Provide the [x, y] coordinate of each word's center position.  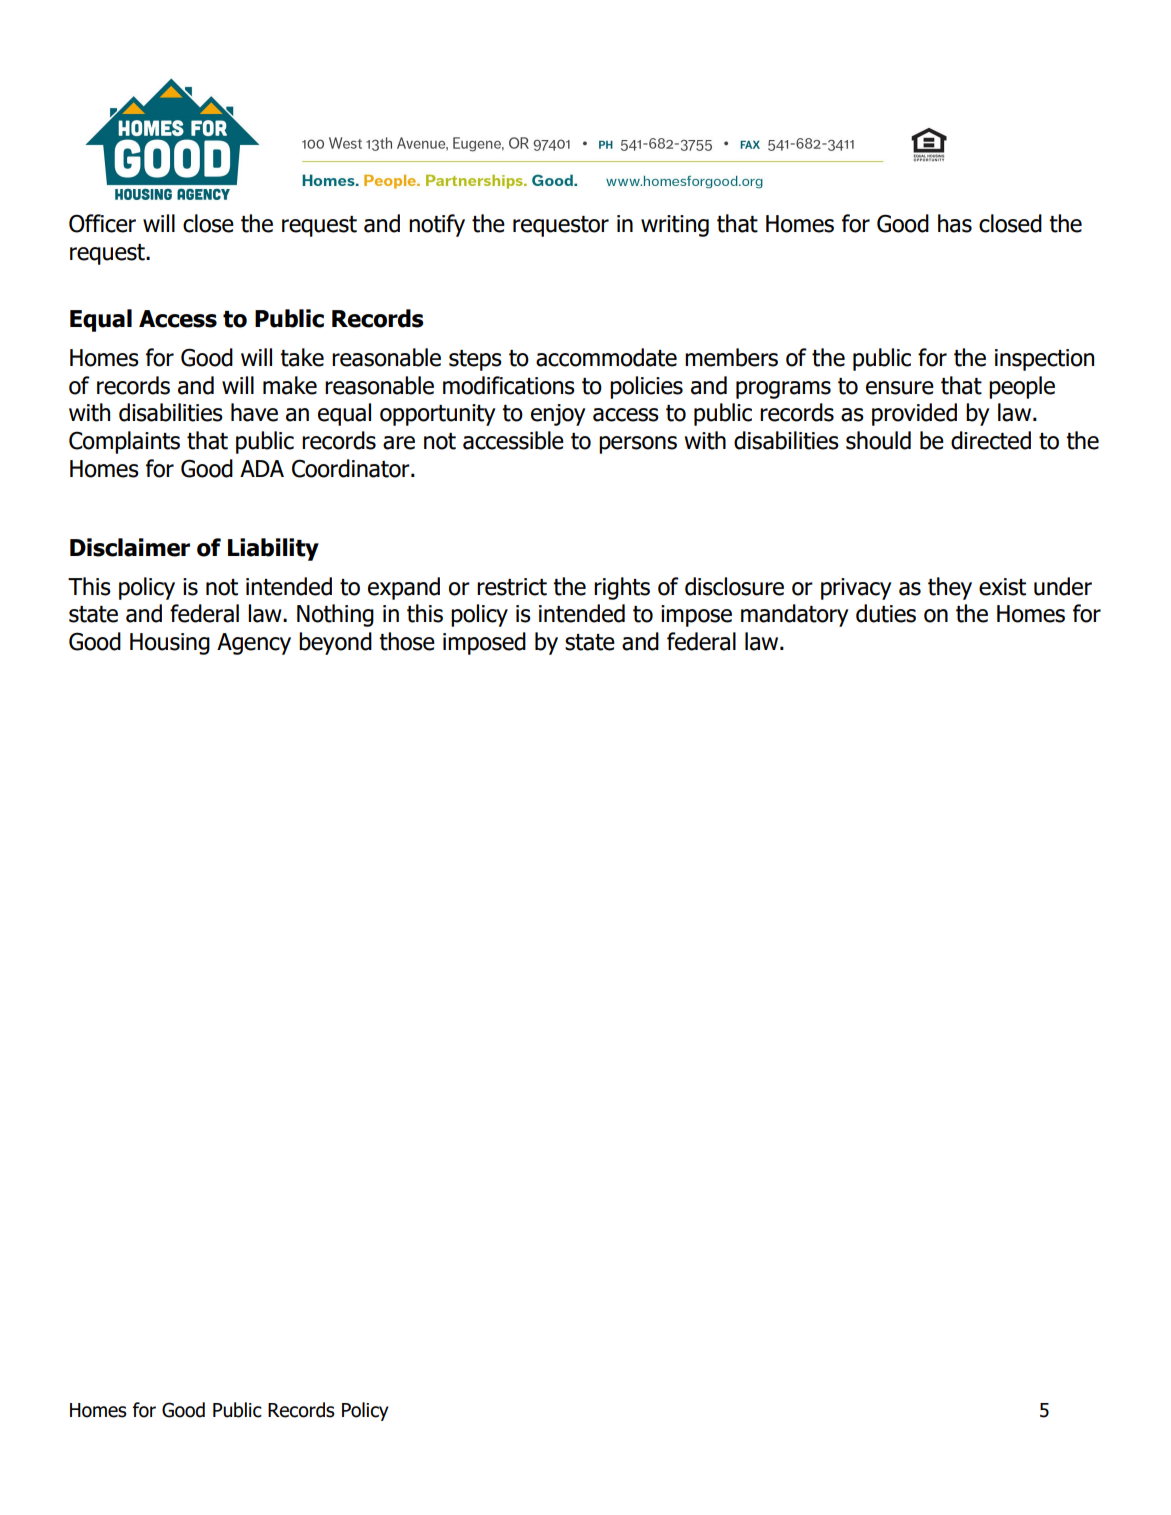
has [955, 223]
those [407, 641]
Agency [254, 644]
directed [991, 440]
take [302, 357]
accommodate [606, 357]
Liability [273, 549]
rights [622, 588]
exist [1002, 587]
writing [675, 226]
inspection [1044, 360]
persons [638, 445]
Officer [102, 223]
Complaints [124, 442]
